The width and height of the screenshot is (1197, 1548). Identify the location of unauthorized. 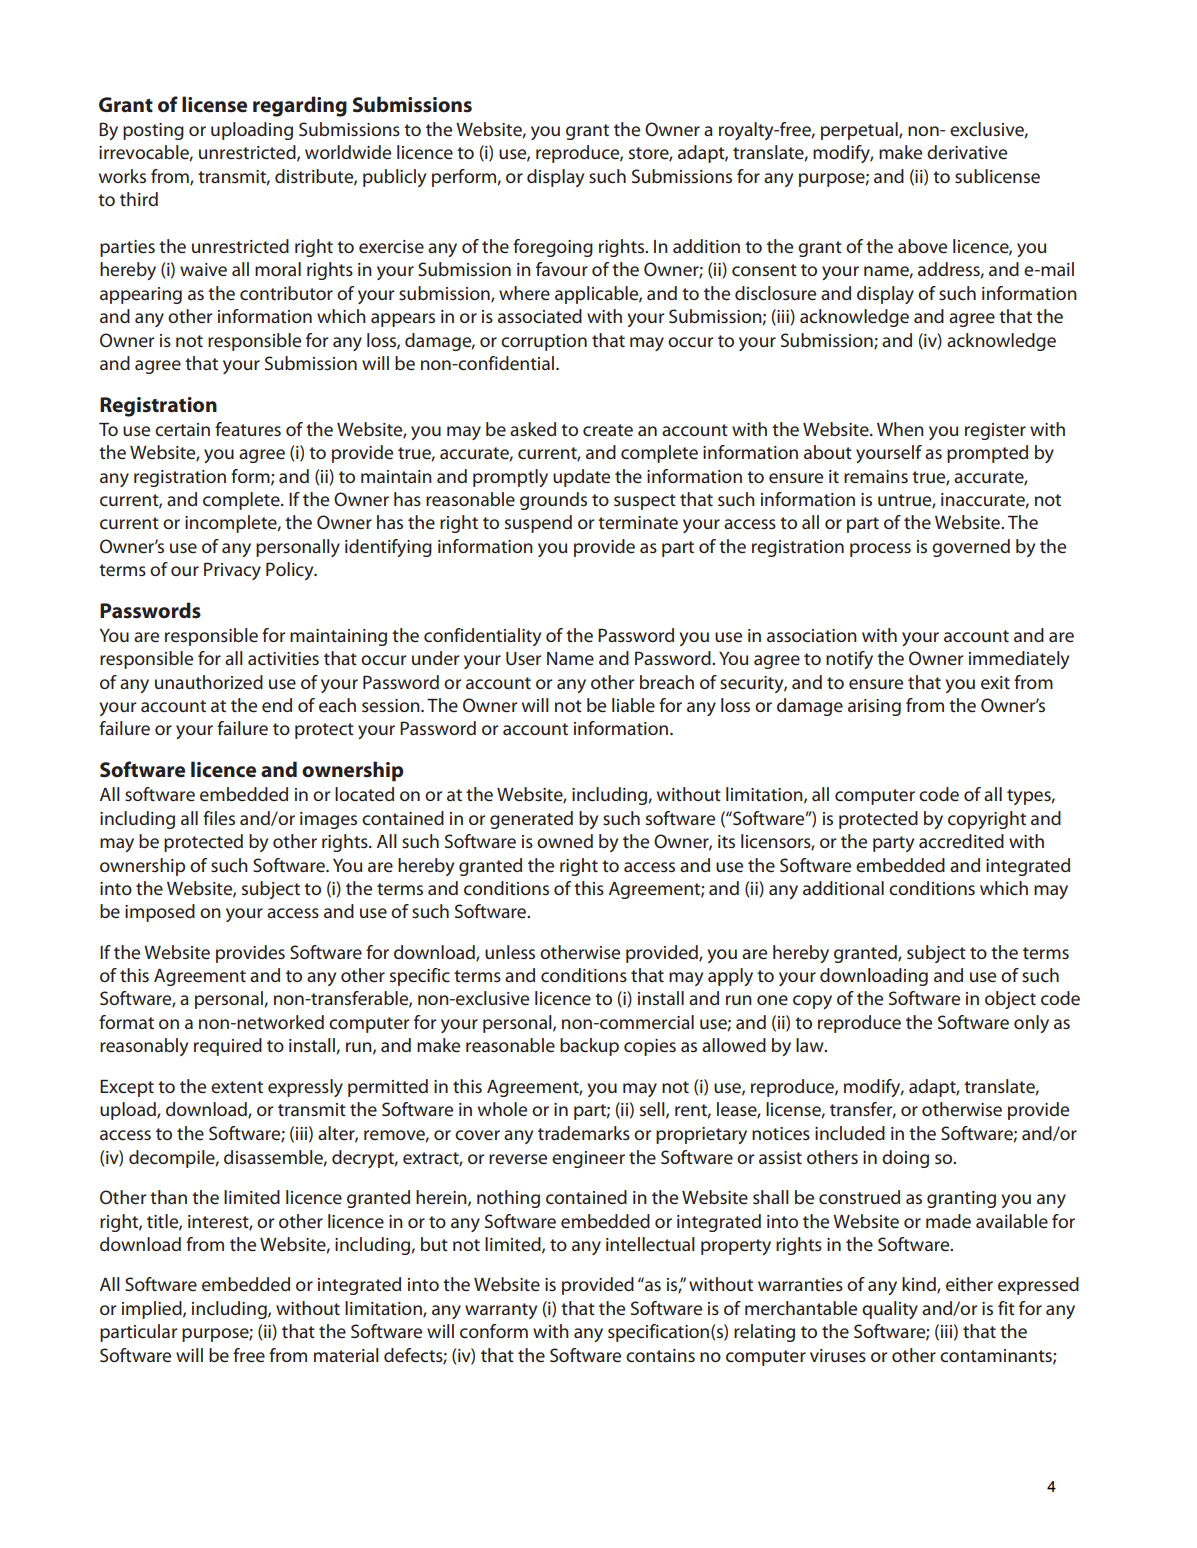
(209, 682).
